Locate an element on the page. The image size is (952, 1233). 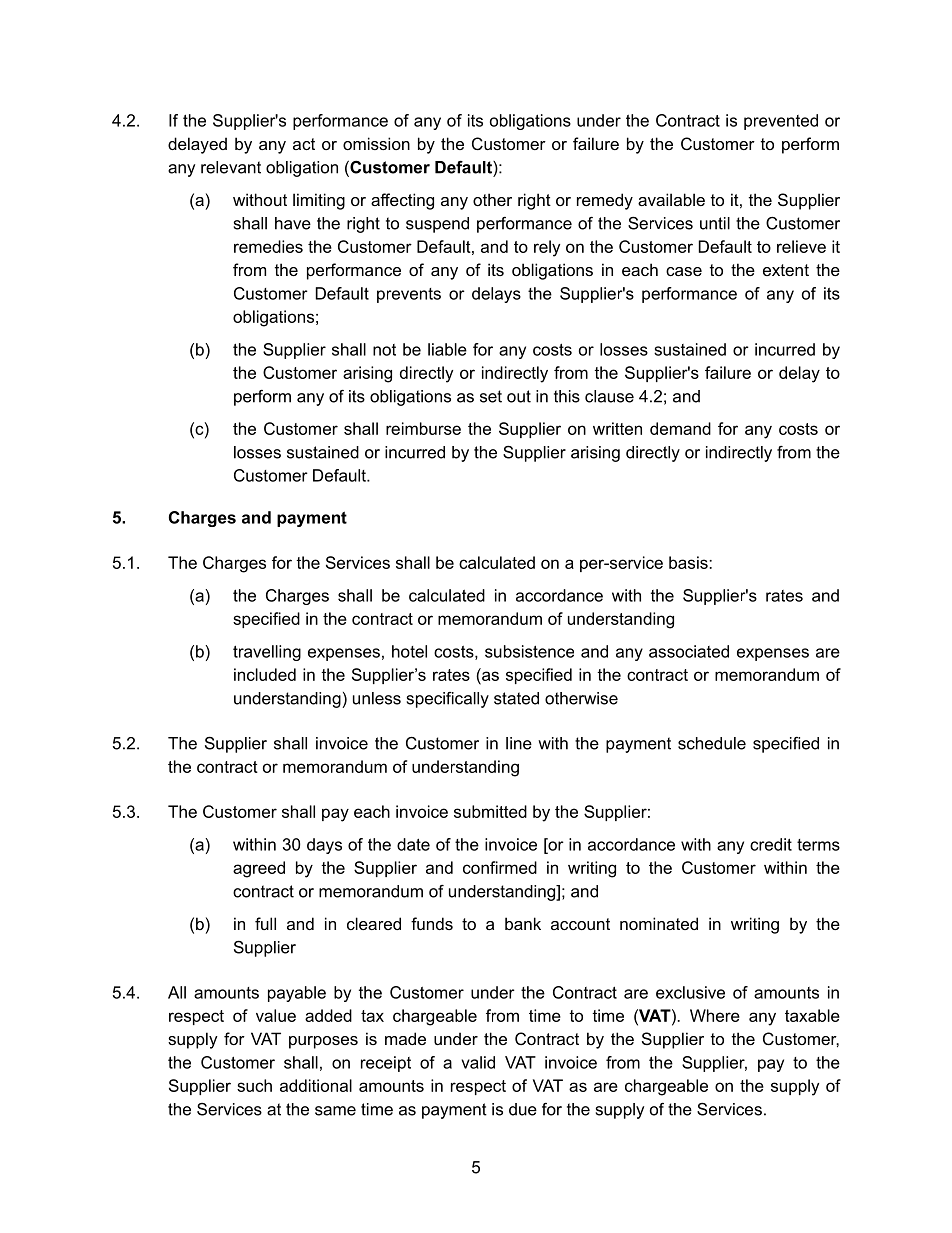
limiting is located at coordinates (319, 201).
